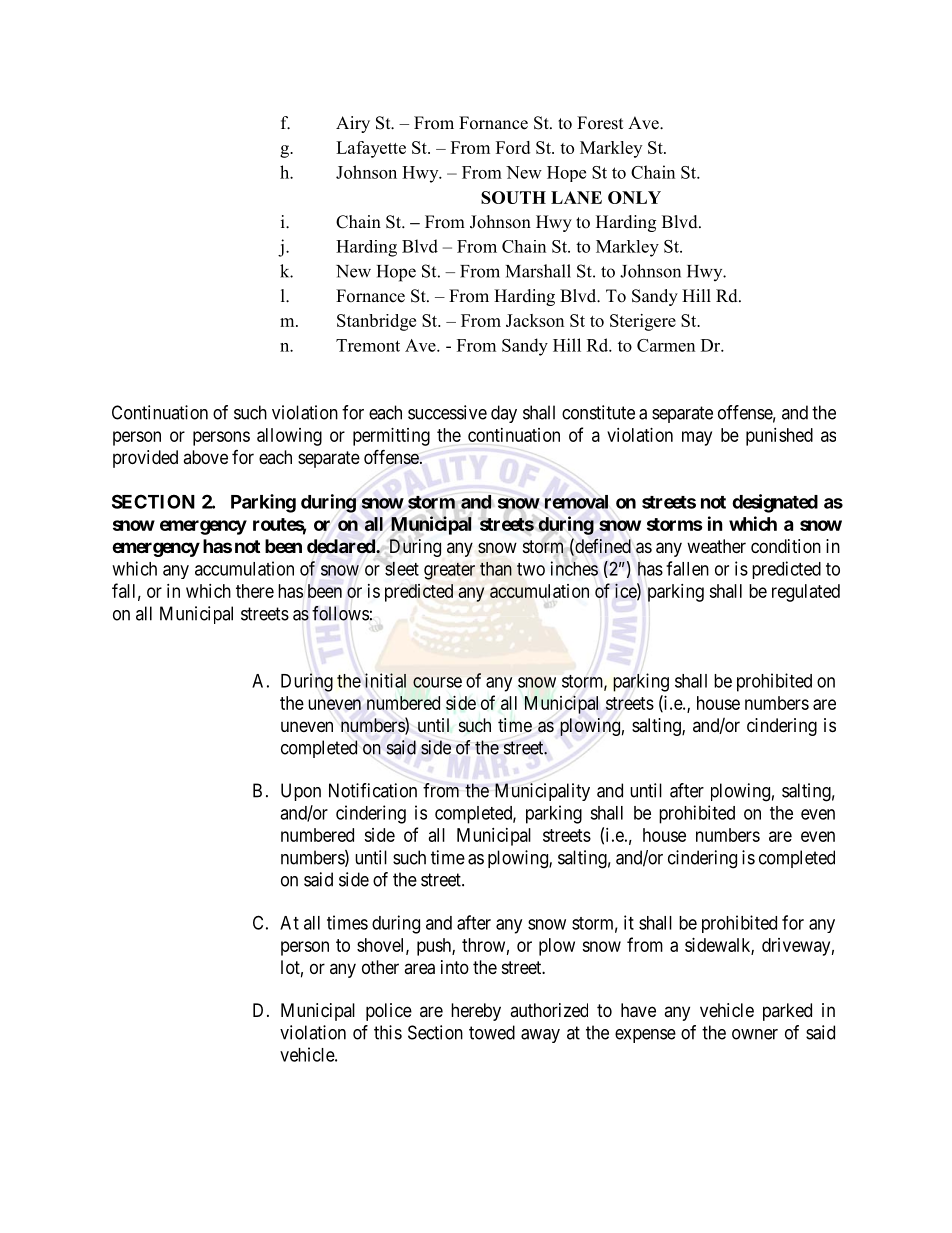 This screenshot has width=952, height=1233. I want to click on police, so click(389, 1012).
